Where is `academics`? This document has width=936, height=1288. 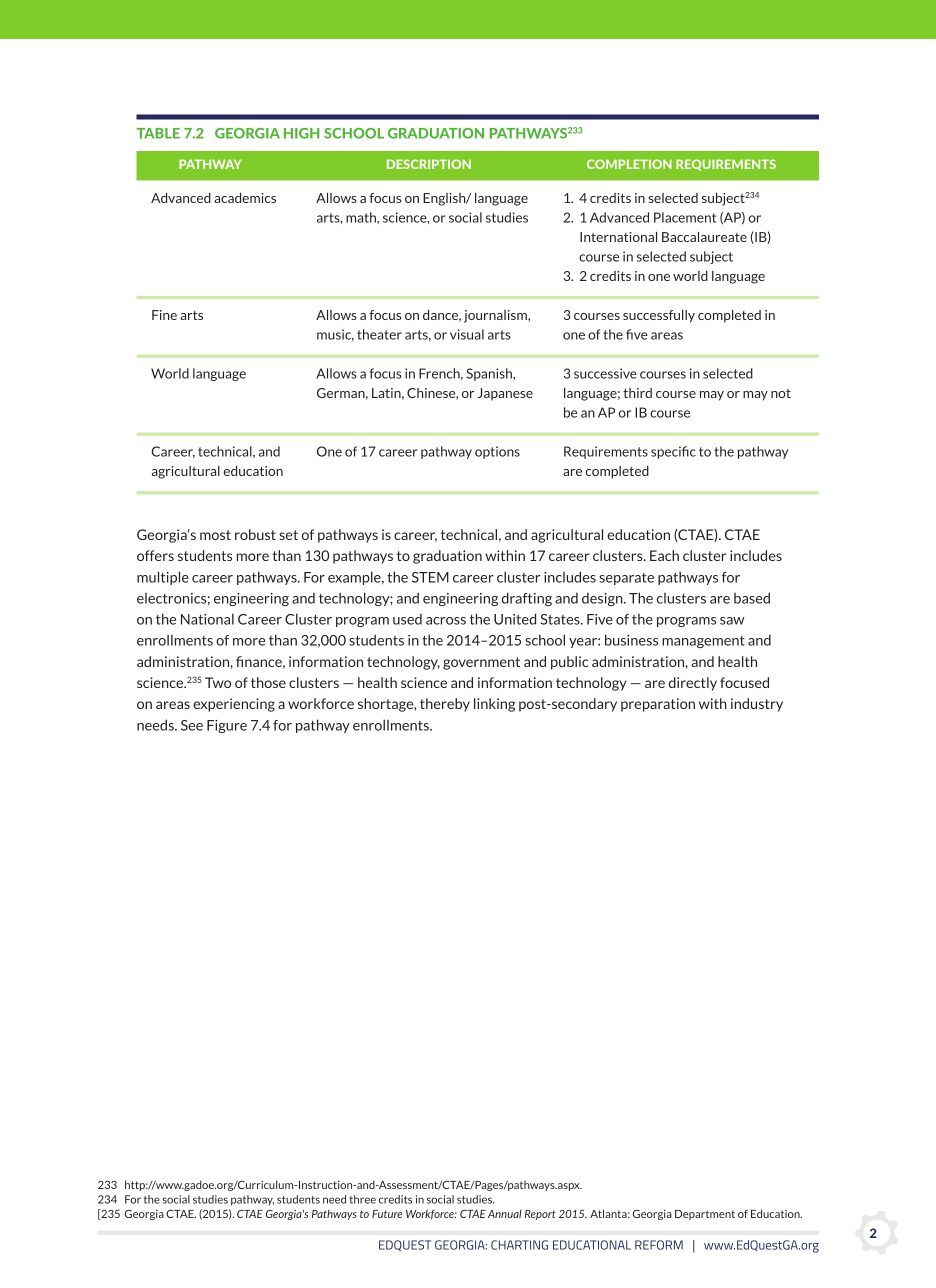
academics is located at coordinates (245, 198).
